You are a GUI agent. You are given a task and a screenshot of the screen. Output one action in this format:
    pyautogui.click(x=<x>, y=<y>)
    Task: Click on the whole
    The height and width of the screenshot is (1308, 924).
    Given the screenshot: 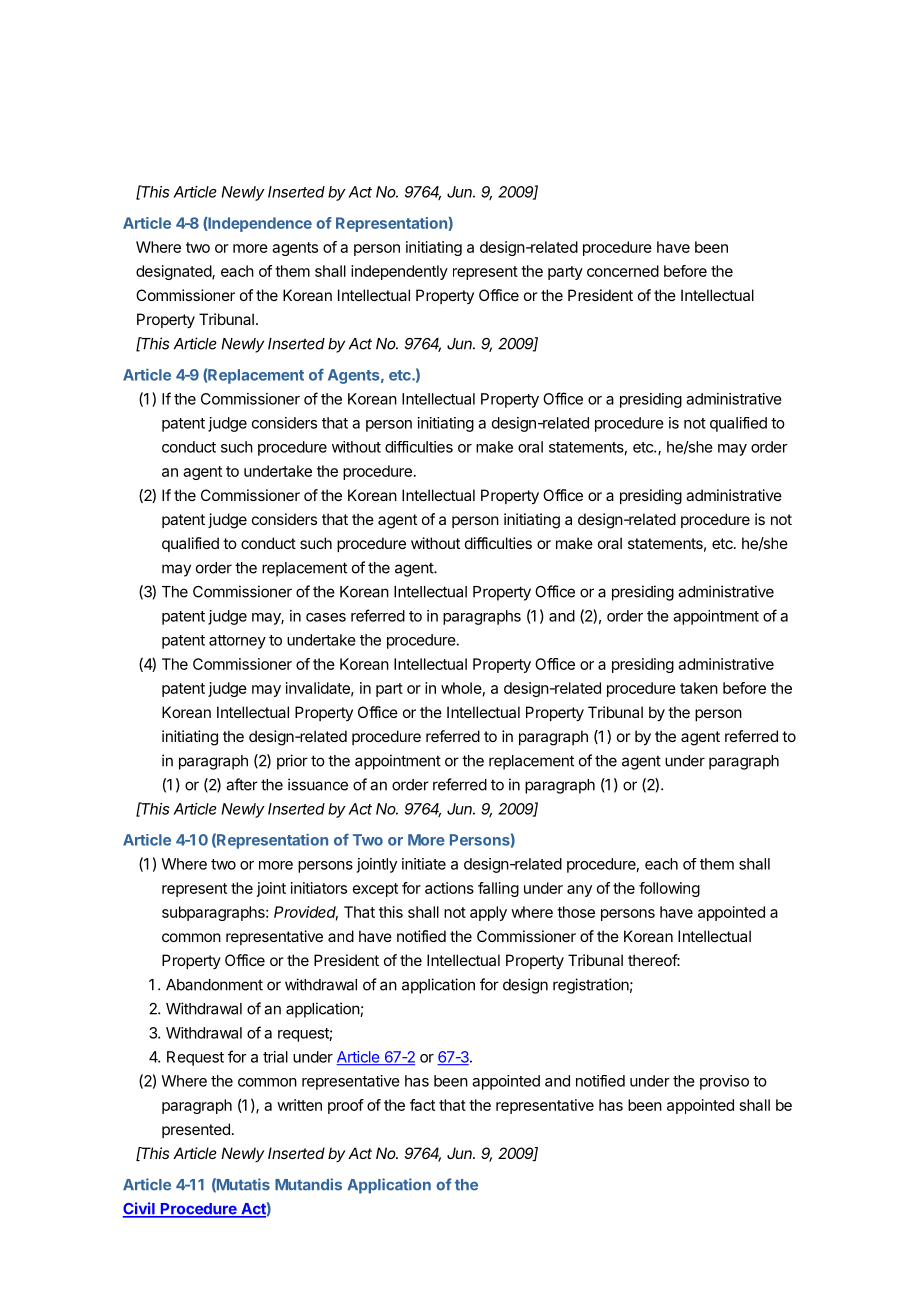 What is the action you would take?
    pyautogui.click(x=461, y=688)
